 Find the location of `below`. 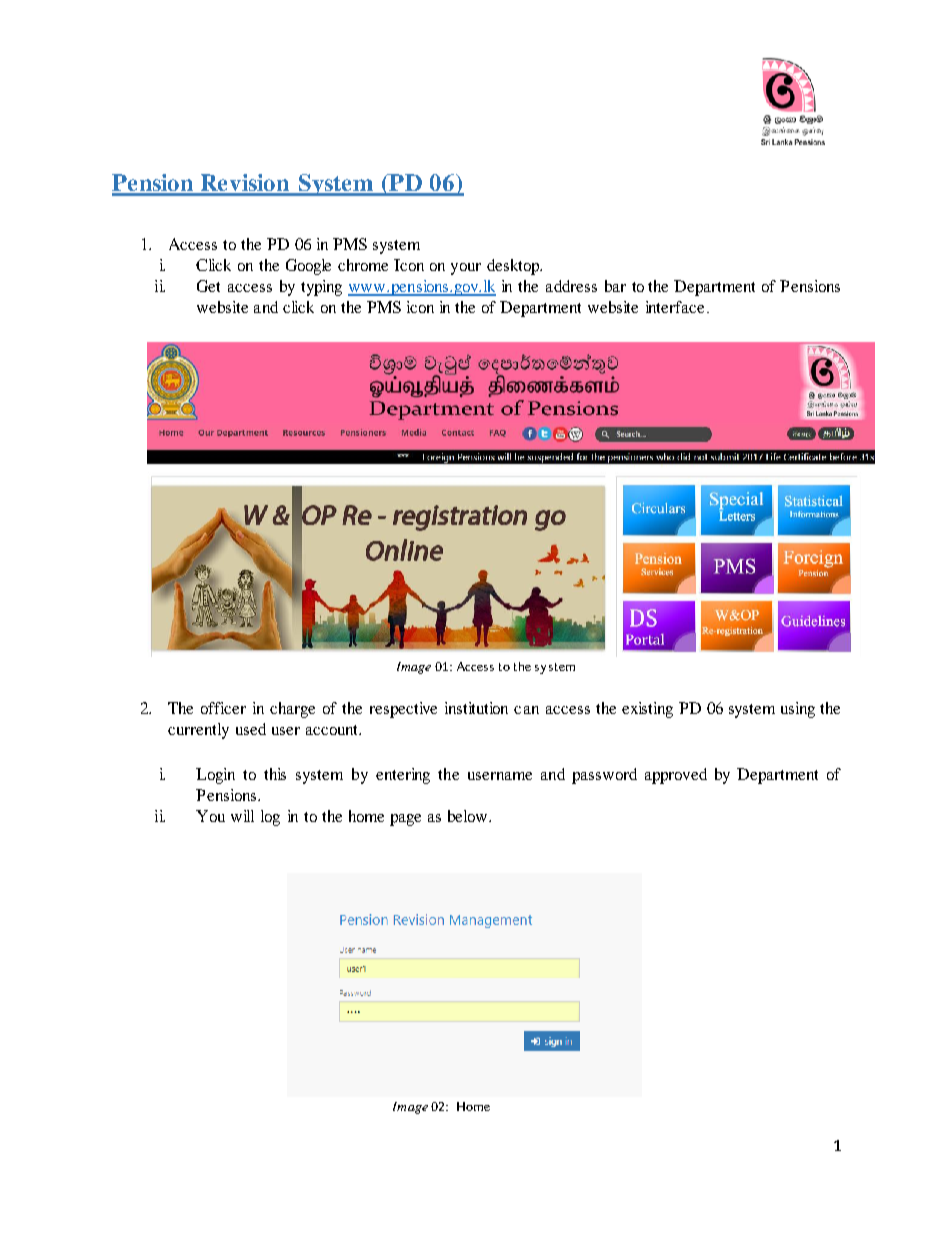

below is located at coordinates (467, 816).
